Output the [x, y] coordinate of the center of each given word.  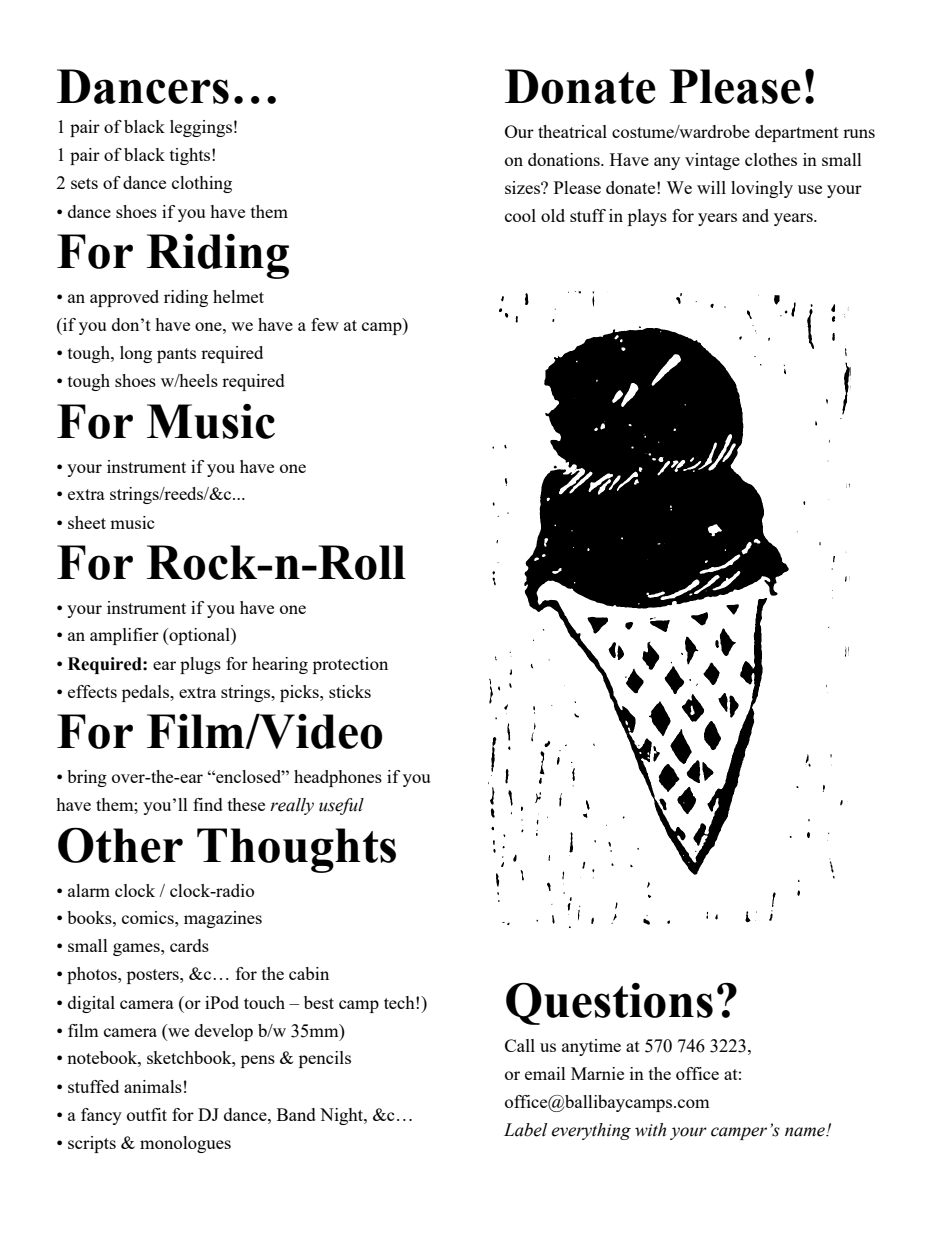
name [806, 1132]
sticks [350, 691]
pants [176, 355]
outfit [147, 1114]
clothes [771, 159]
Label [525, 1130]
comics [149, 917]
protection [350, 665]
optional [199, 636]
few [325, 324]
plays [647, 217]
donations [565, 159]
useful [341, 806]
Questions [609, 1004]
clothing [202, 184]
